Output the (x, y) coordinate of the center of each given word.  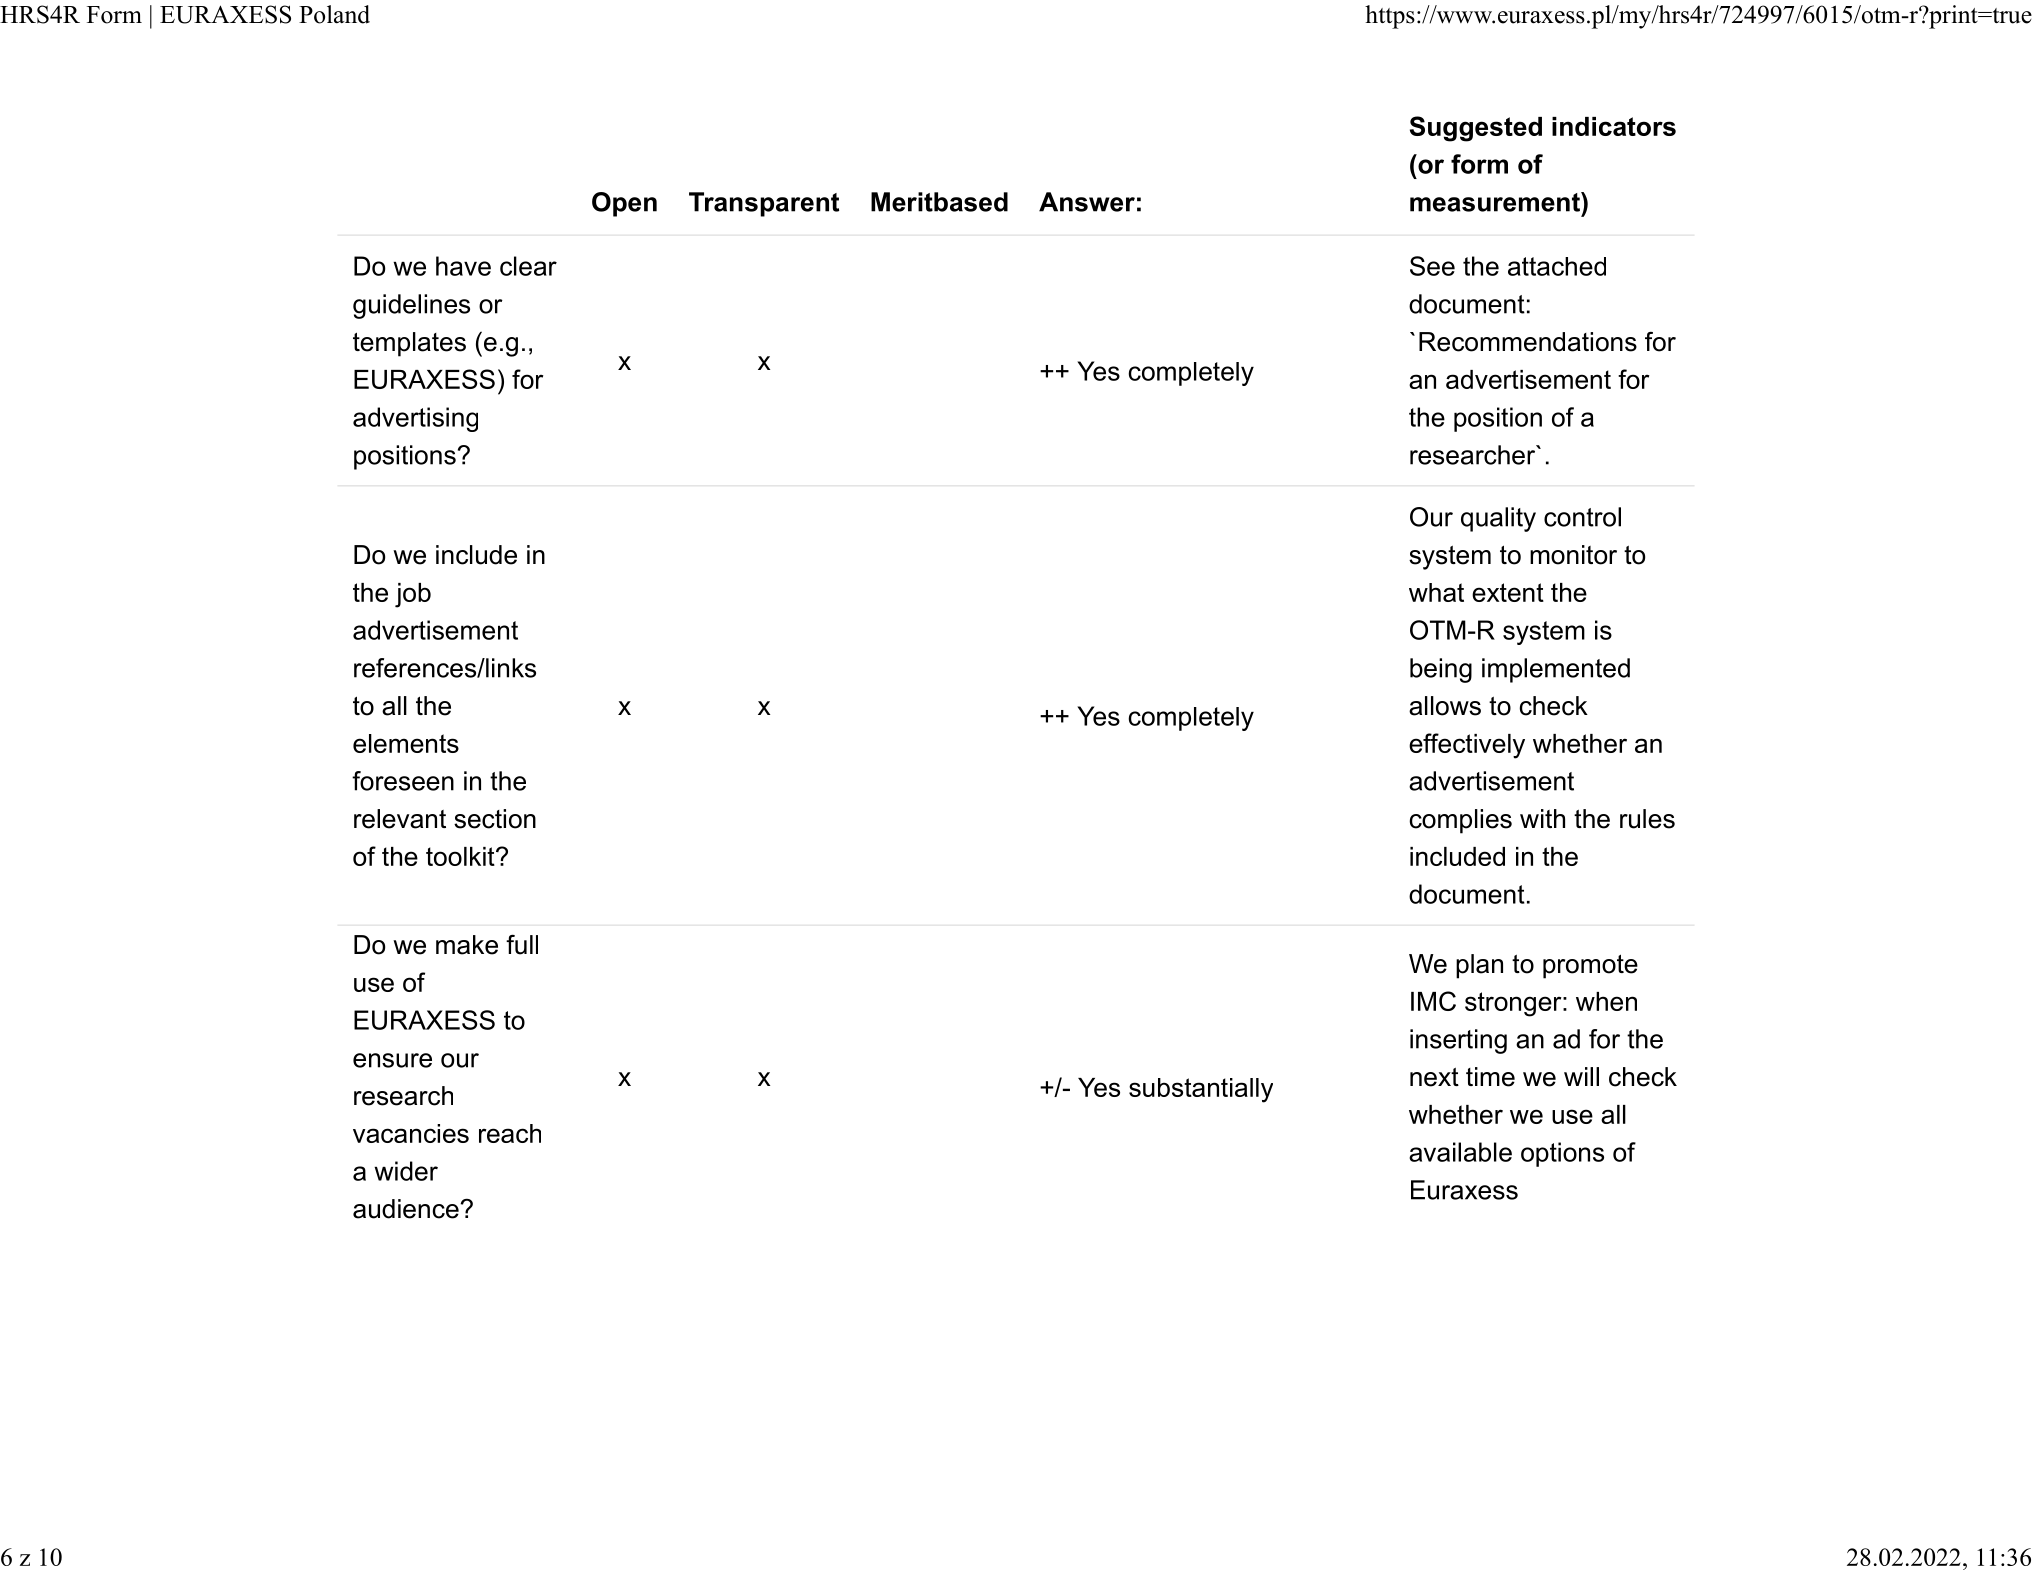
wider (406, 1171)
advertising (415, 419)
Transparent (764, 204)
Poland (334, 14)
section (495, 819)
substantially (1201, 1090)
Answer (1087, 202)
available (1460, 1152)
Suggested (1476, 129)
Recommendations (1528, 342)
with (1542, 818)
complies (1460, 821)
